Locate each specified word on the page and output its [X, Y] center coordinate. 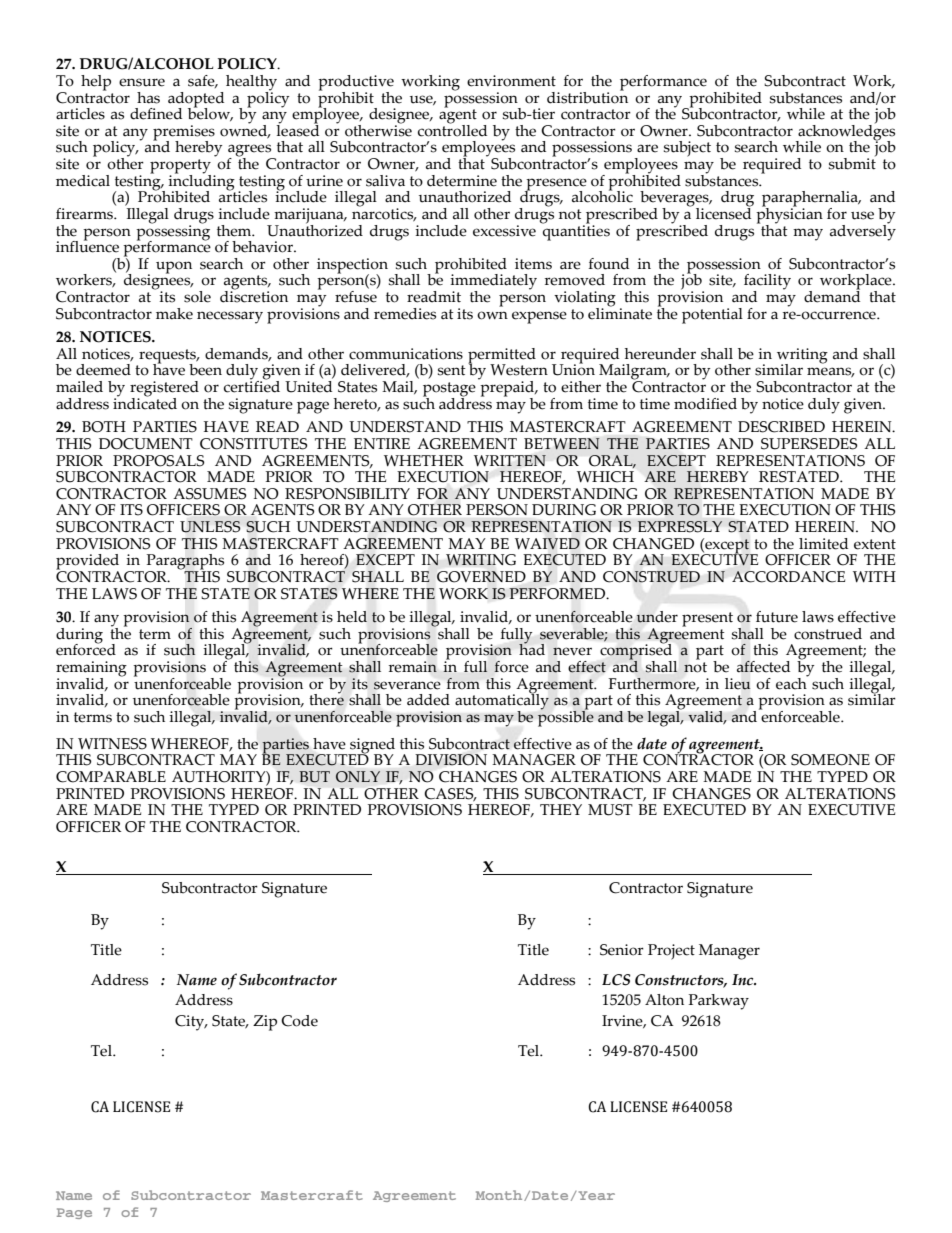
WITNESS [112, 744]
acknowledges [845, 132]
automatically [502, 702]
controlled [452, 129]
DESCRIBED [781, 427]
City [191, 1023]
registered [164, 390]
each [792, 682]
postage [449, 390]
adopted [196, 100]
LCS [616, 980]
